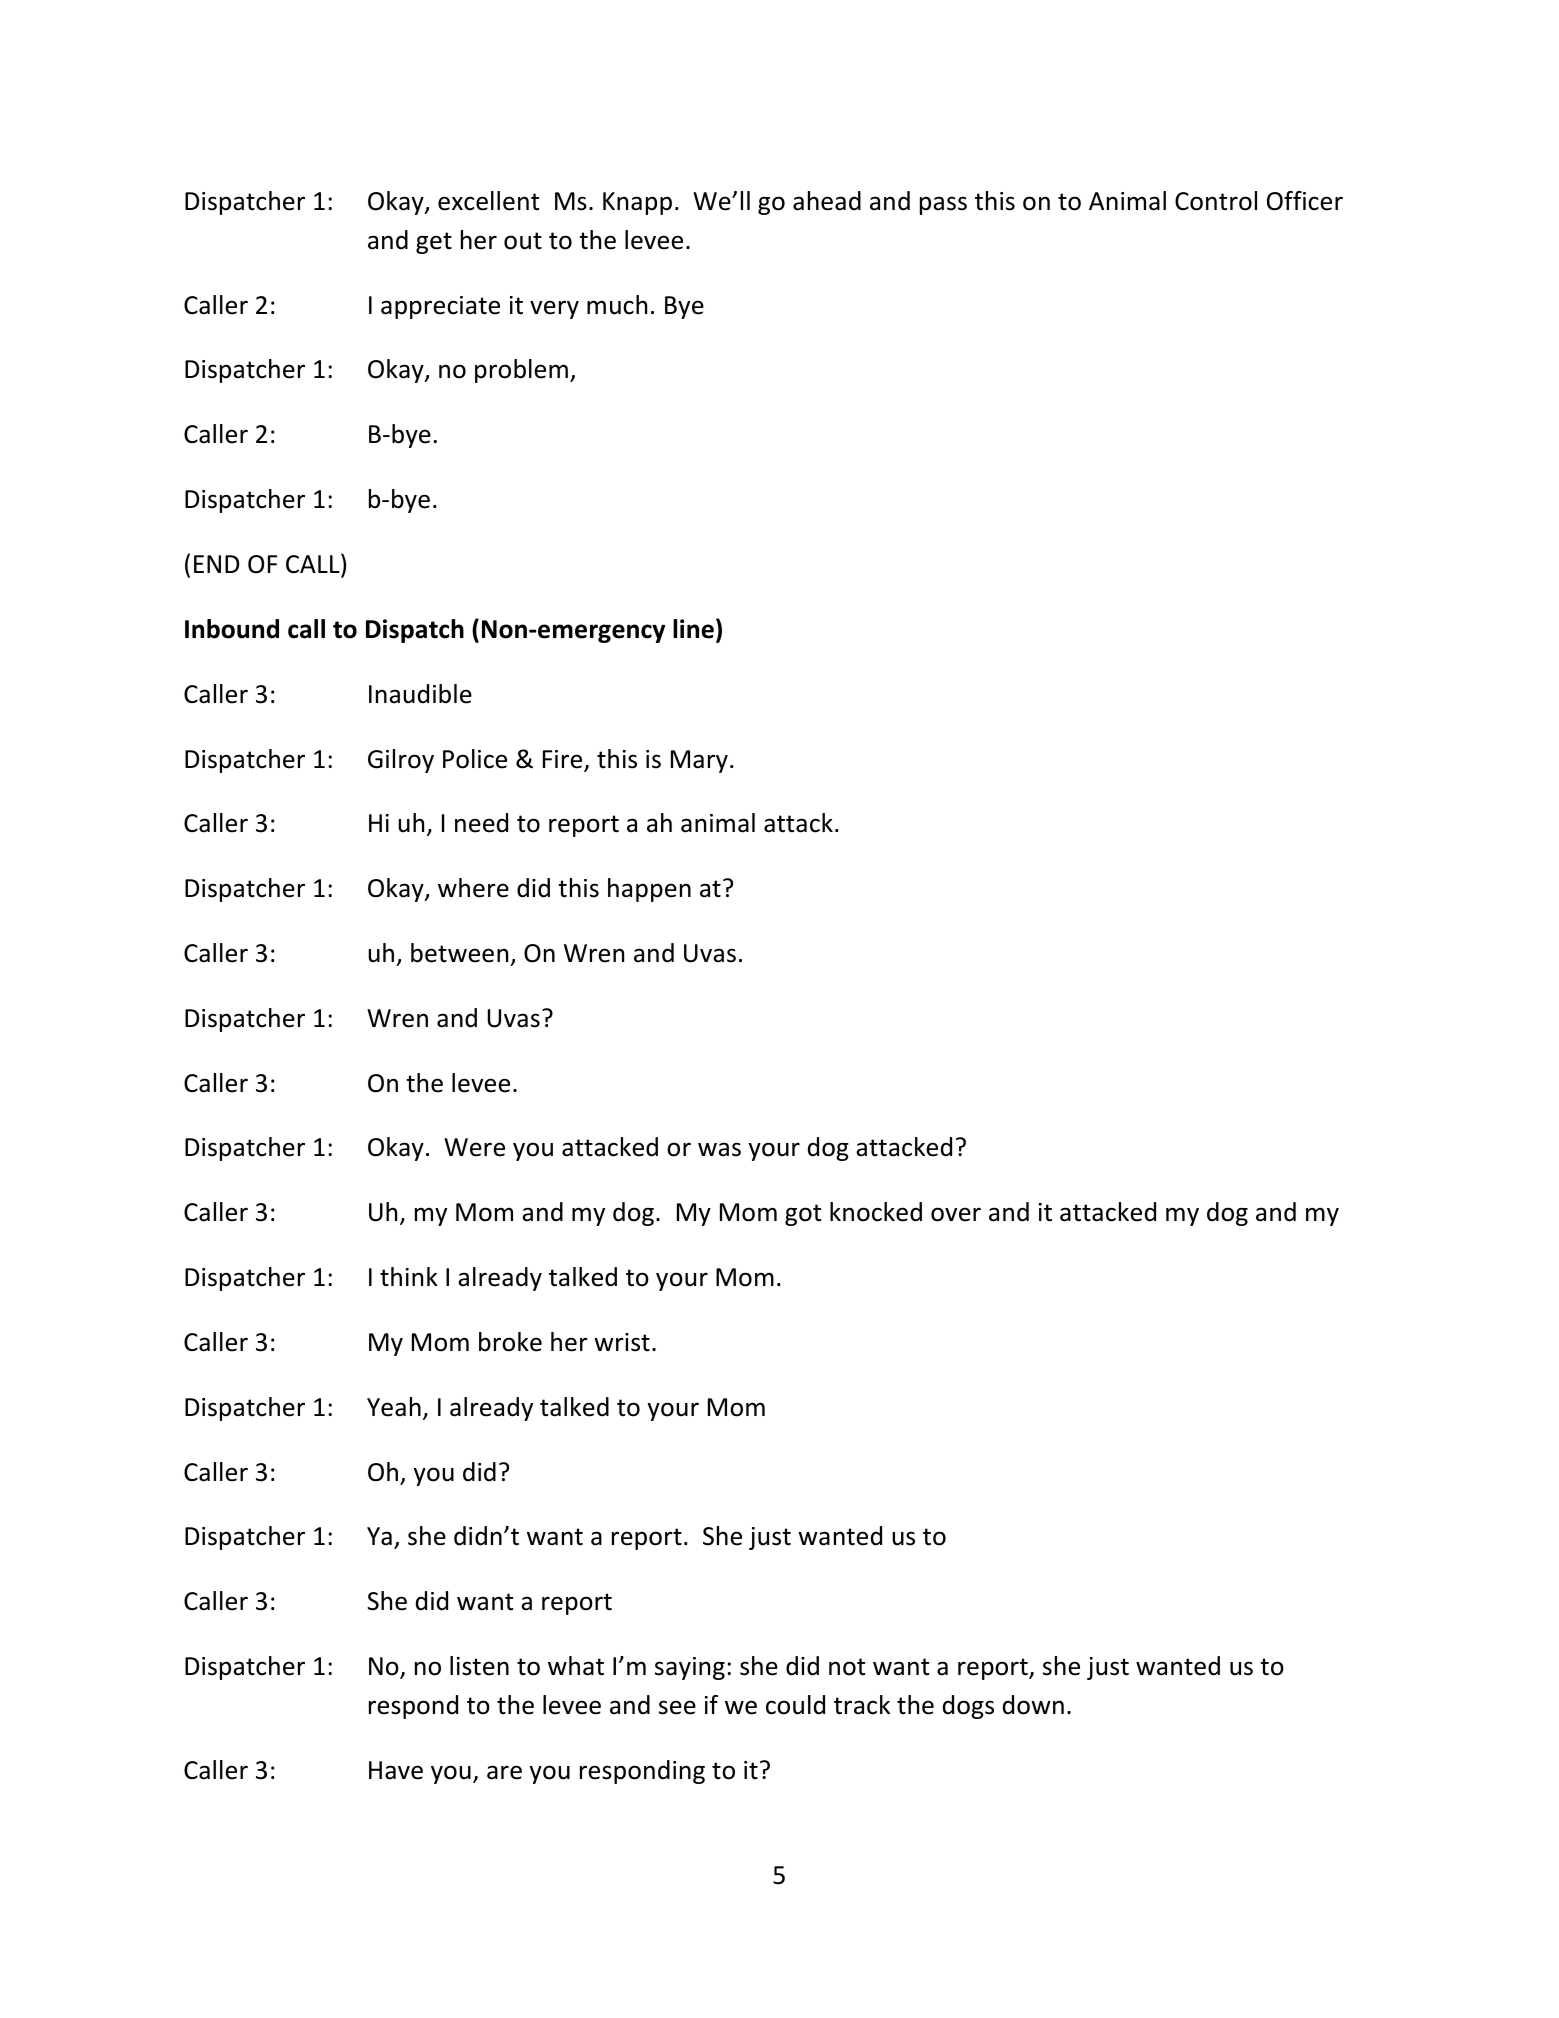 Image resolution: width=1559 pixels, height=2018 pixels. Describe the element at coordinates (649, 890) in the page. I see `happen` at that location.
